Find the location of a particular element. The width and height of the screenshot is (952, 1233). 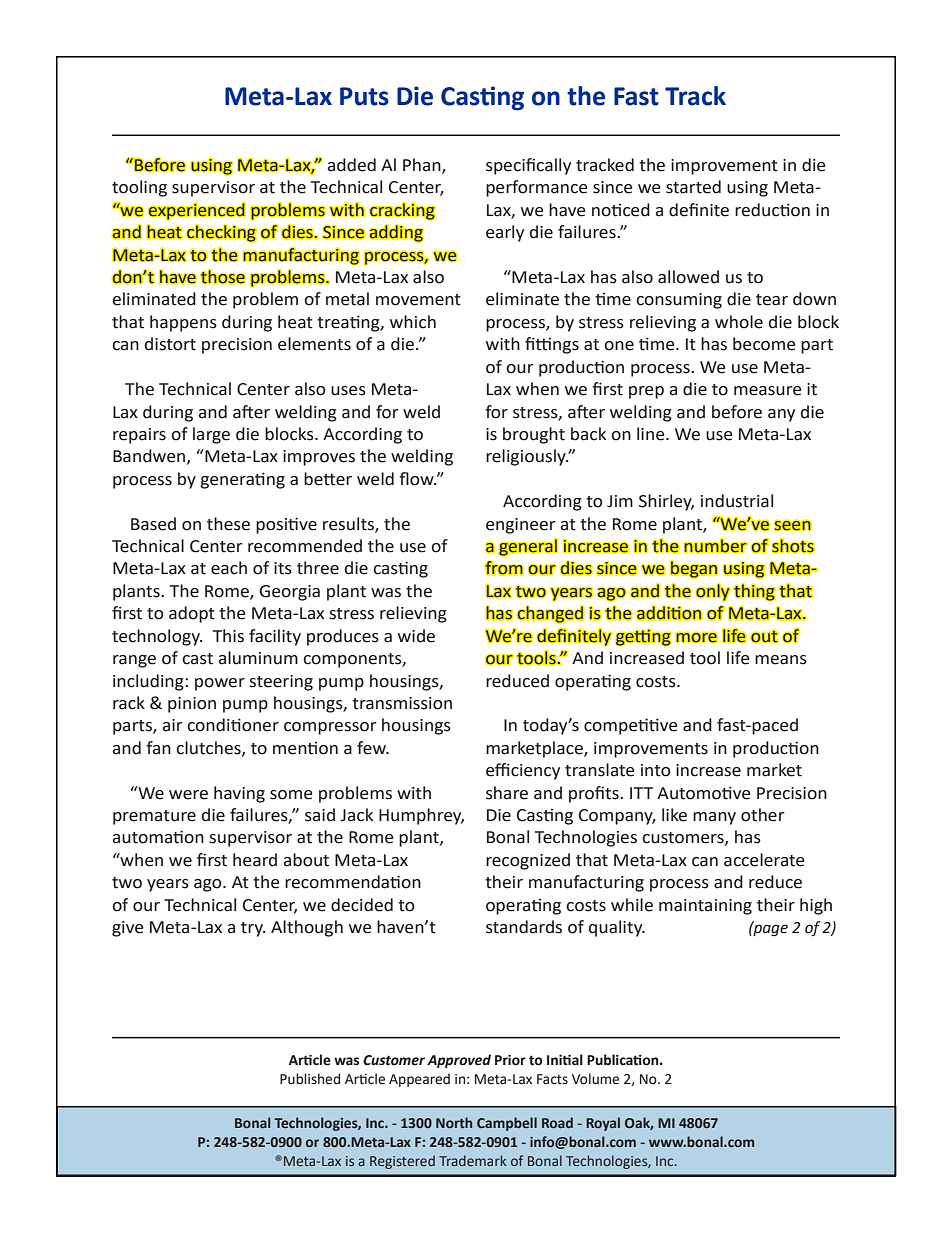

wide is located at coordinates (416, 636).
